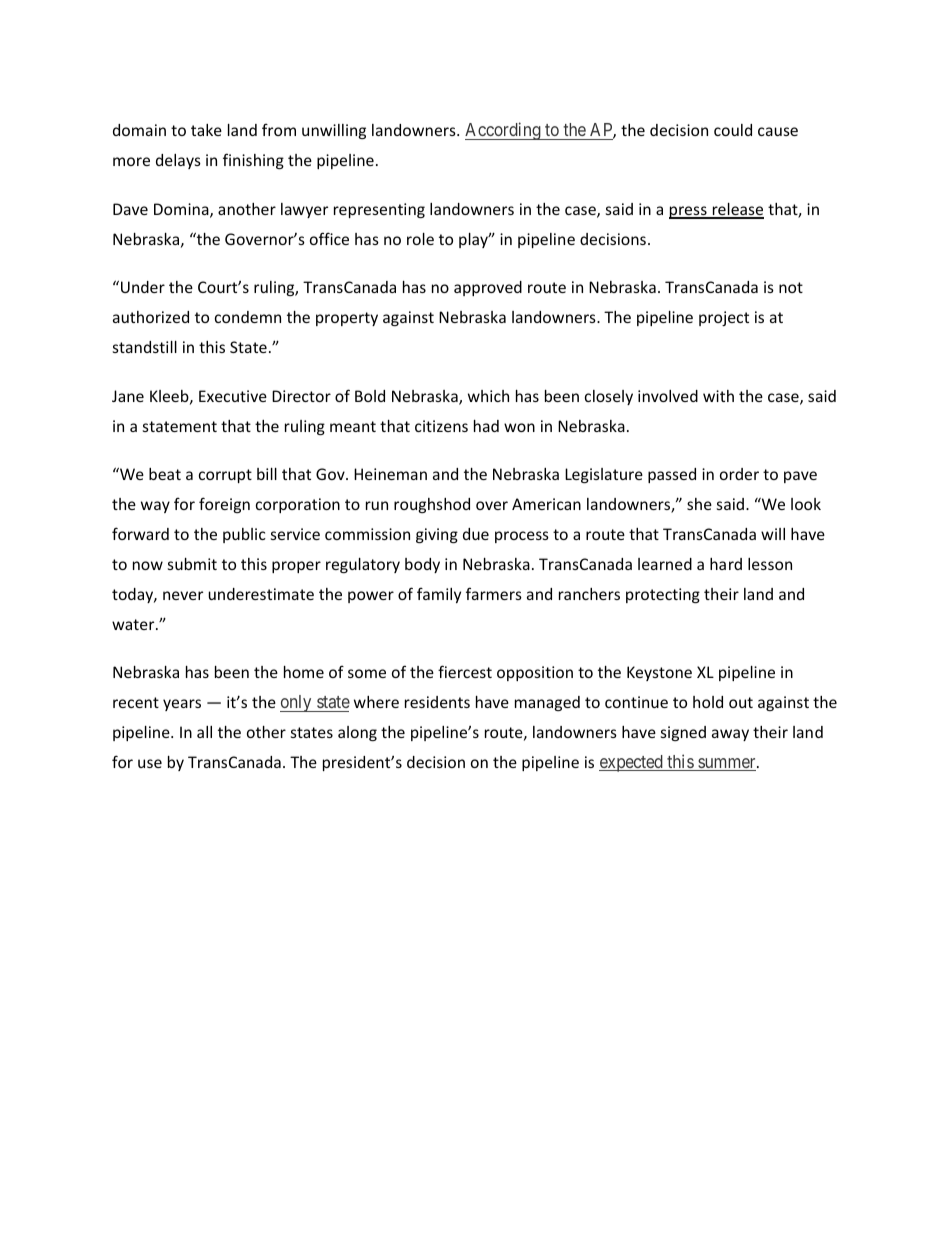 The image size is (952, 1233). Describe the element at coordinates (225, 476) in the screenshot. I see `corrupt` at that location.
